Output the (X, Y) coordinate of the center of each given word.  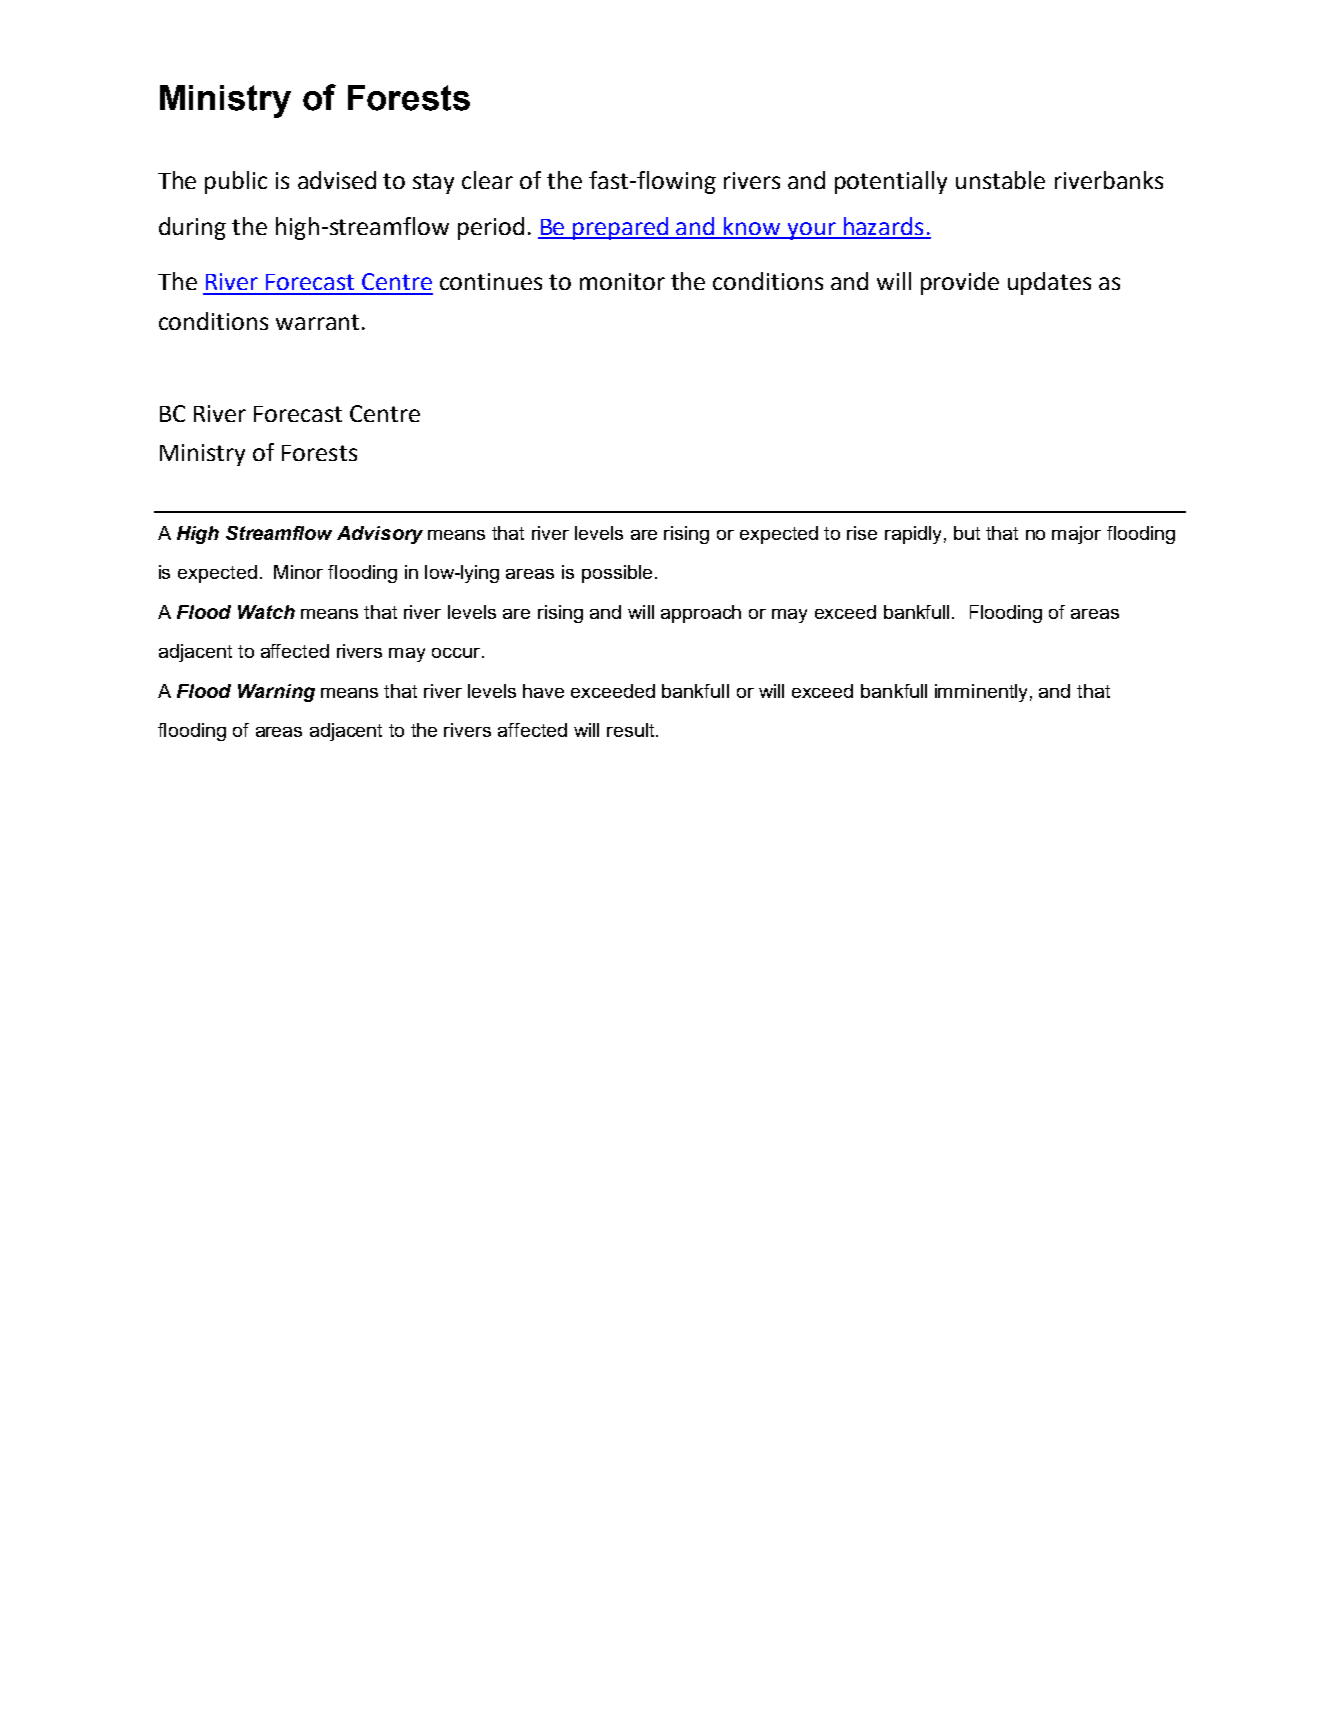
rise (862, 533)
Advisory (380, 535)
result (632, 730)
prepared (621, 228)
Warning (276, 693)
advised (337, 180)
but (967, 533)
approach (701, 614)
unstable (1000, 180)
